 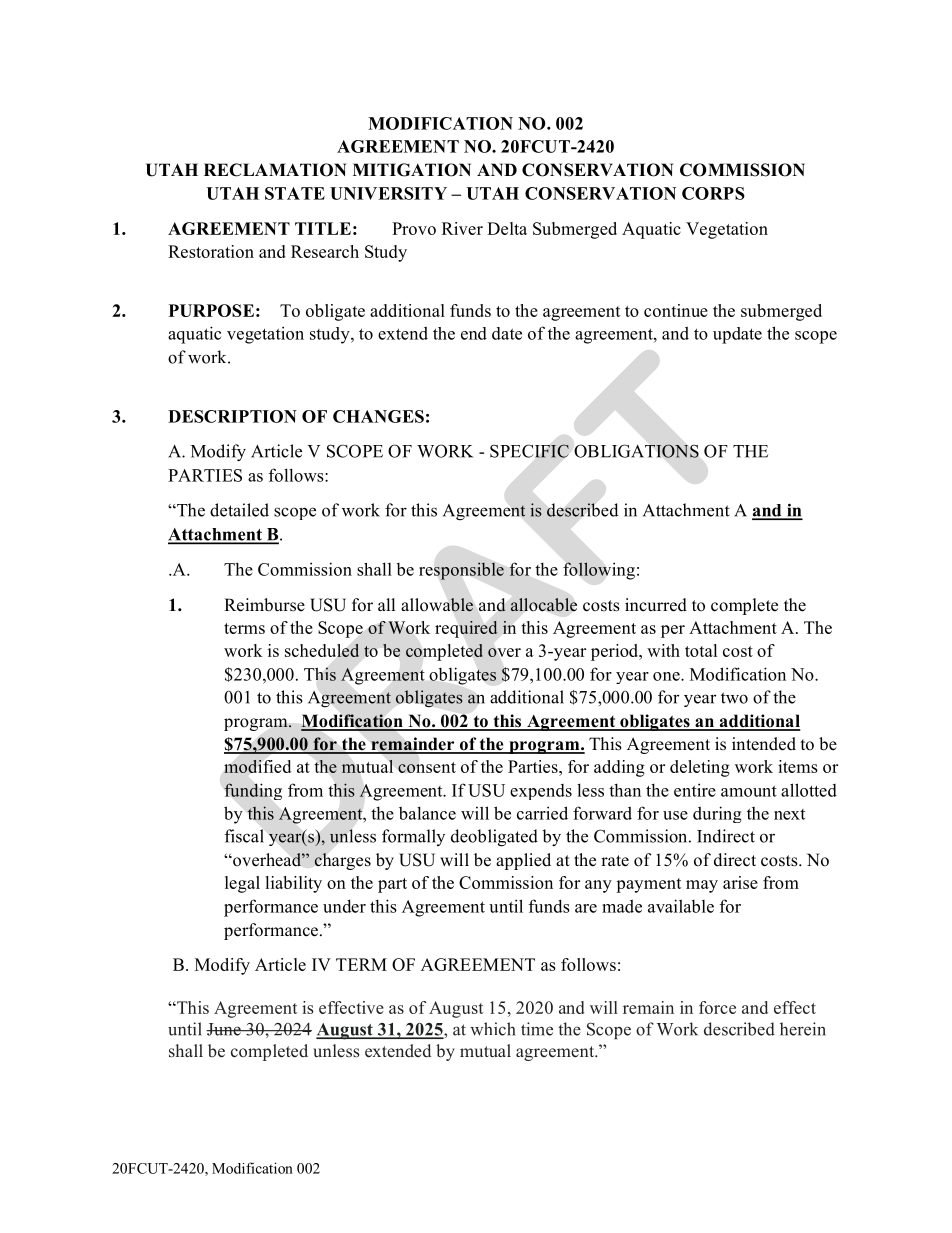 I want to click on which, so click(x=493, y=1029).
